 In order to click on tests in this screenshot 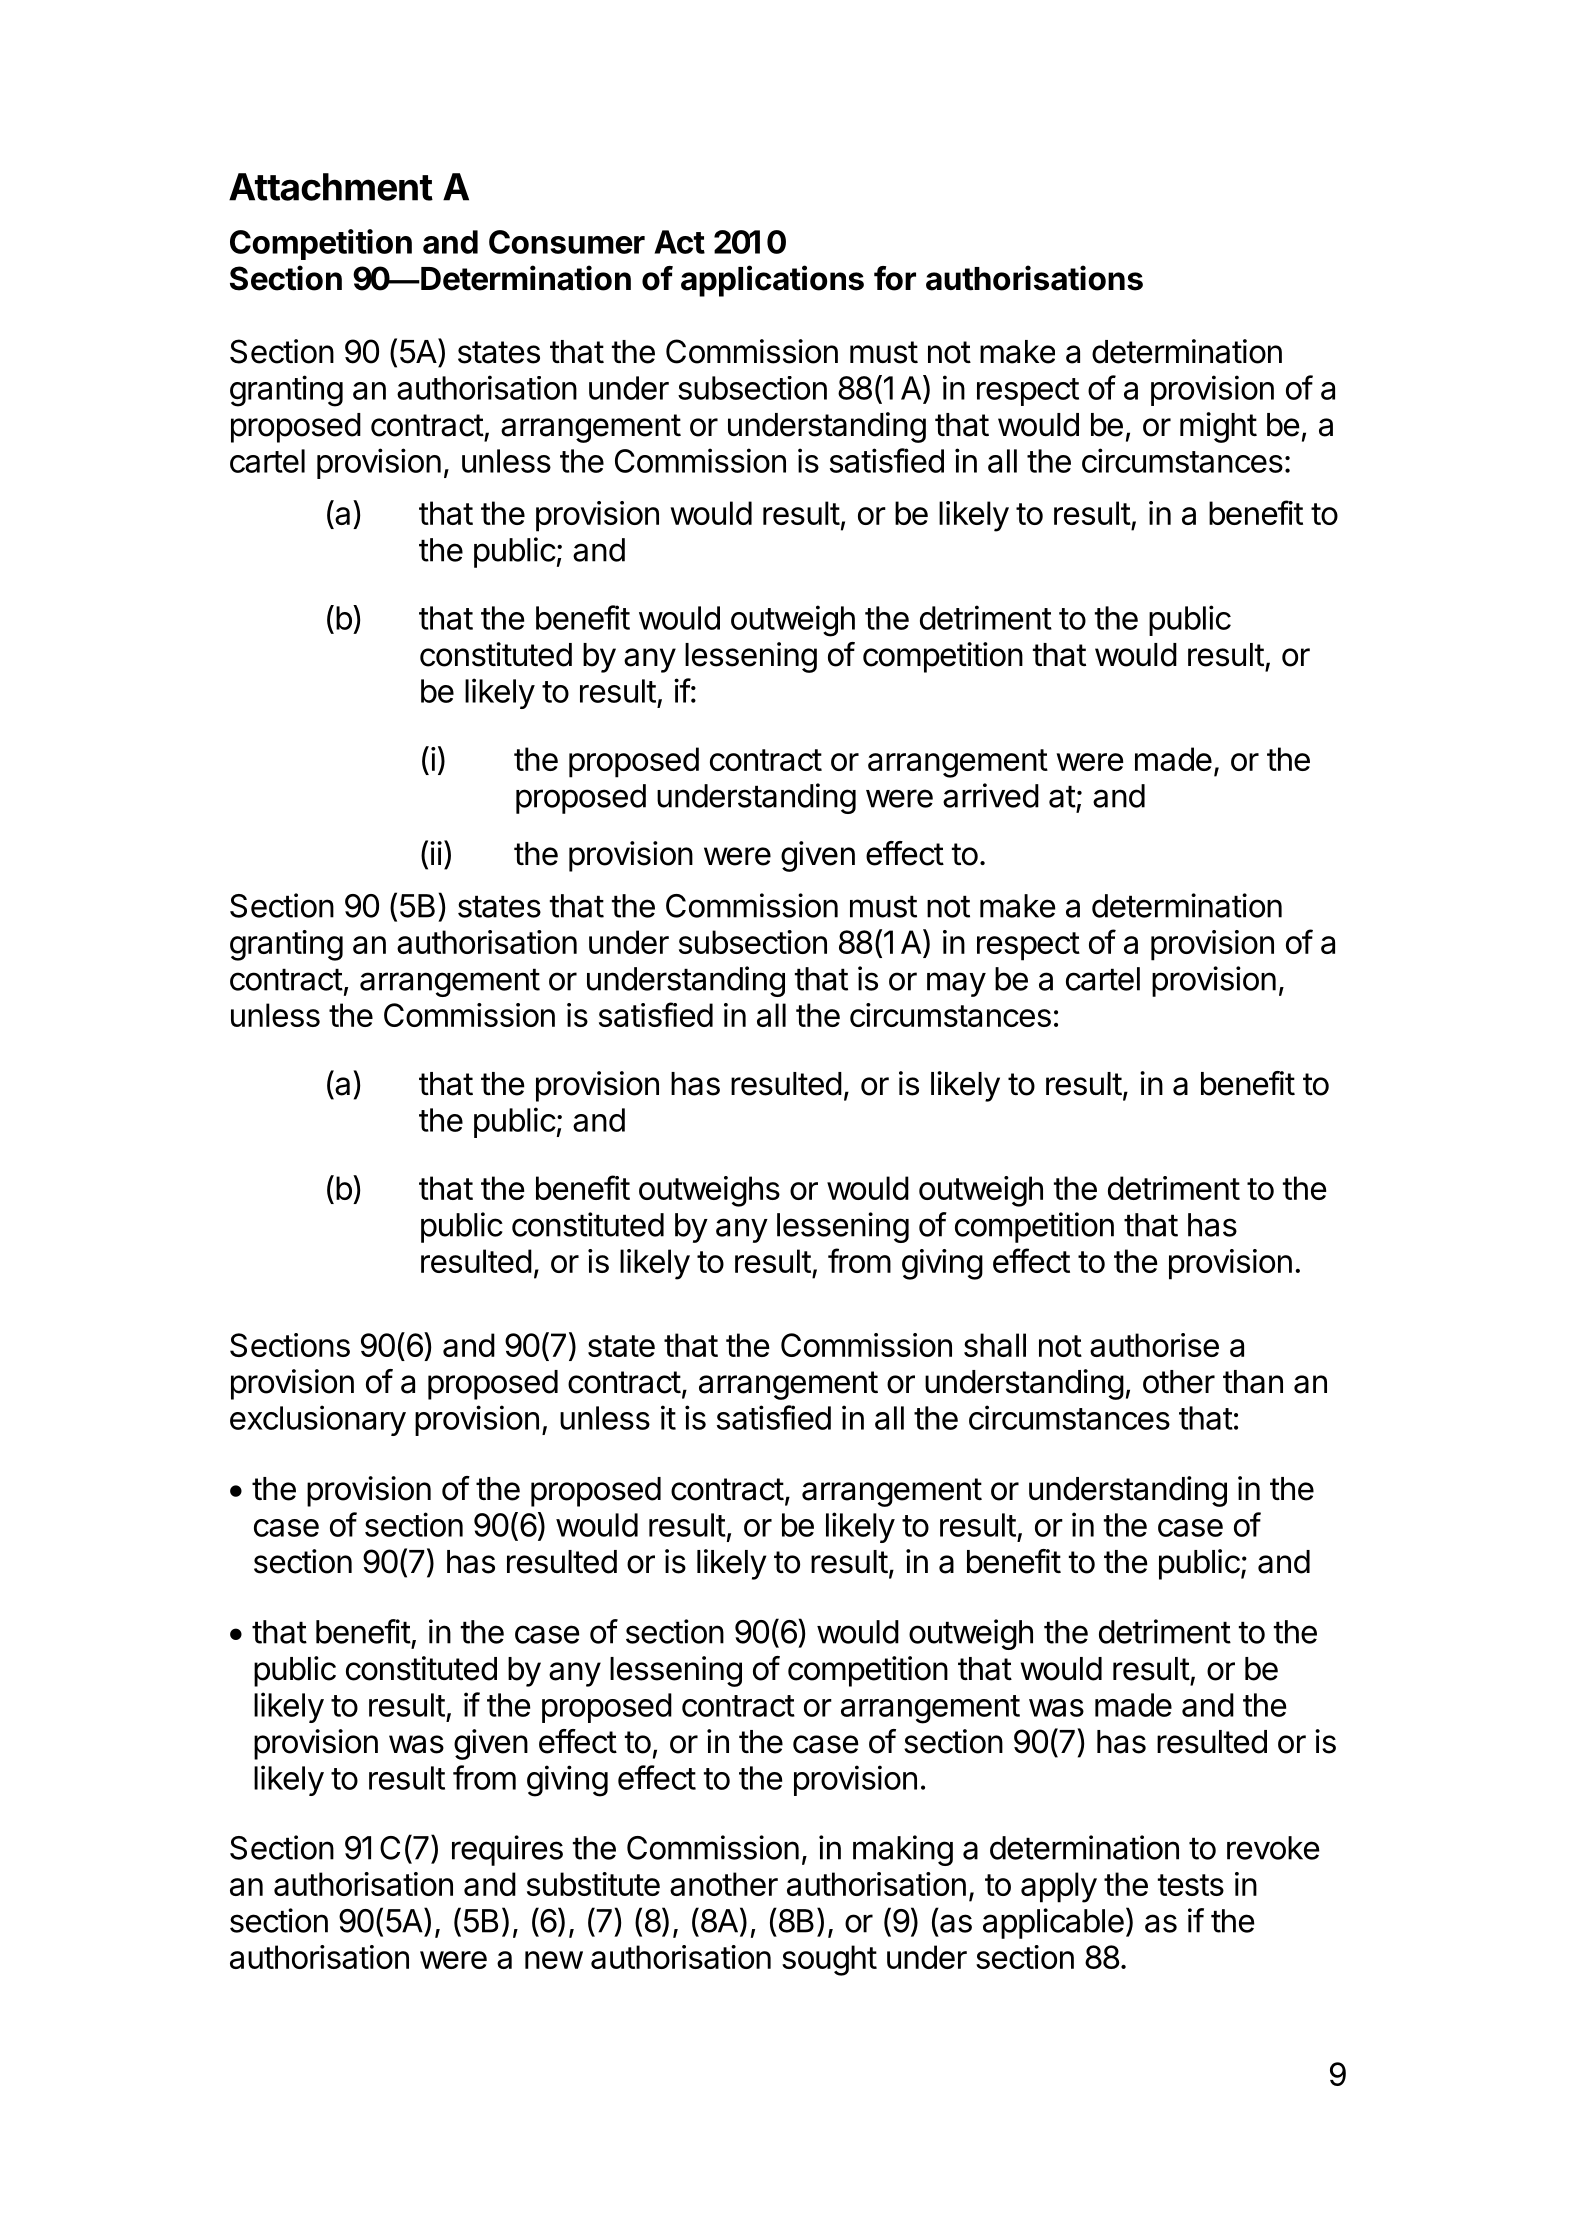, I will do `click(1191, 1885)`.
